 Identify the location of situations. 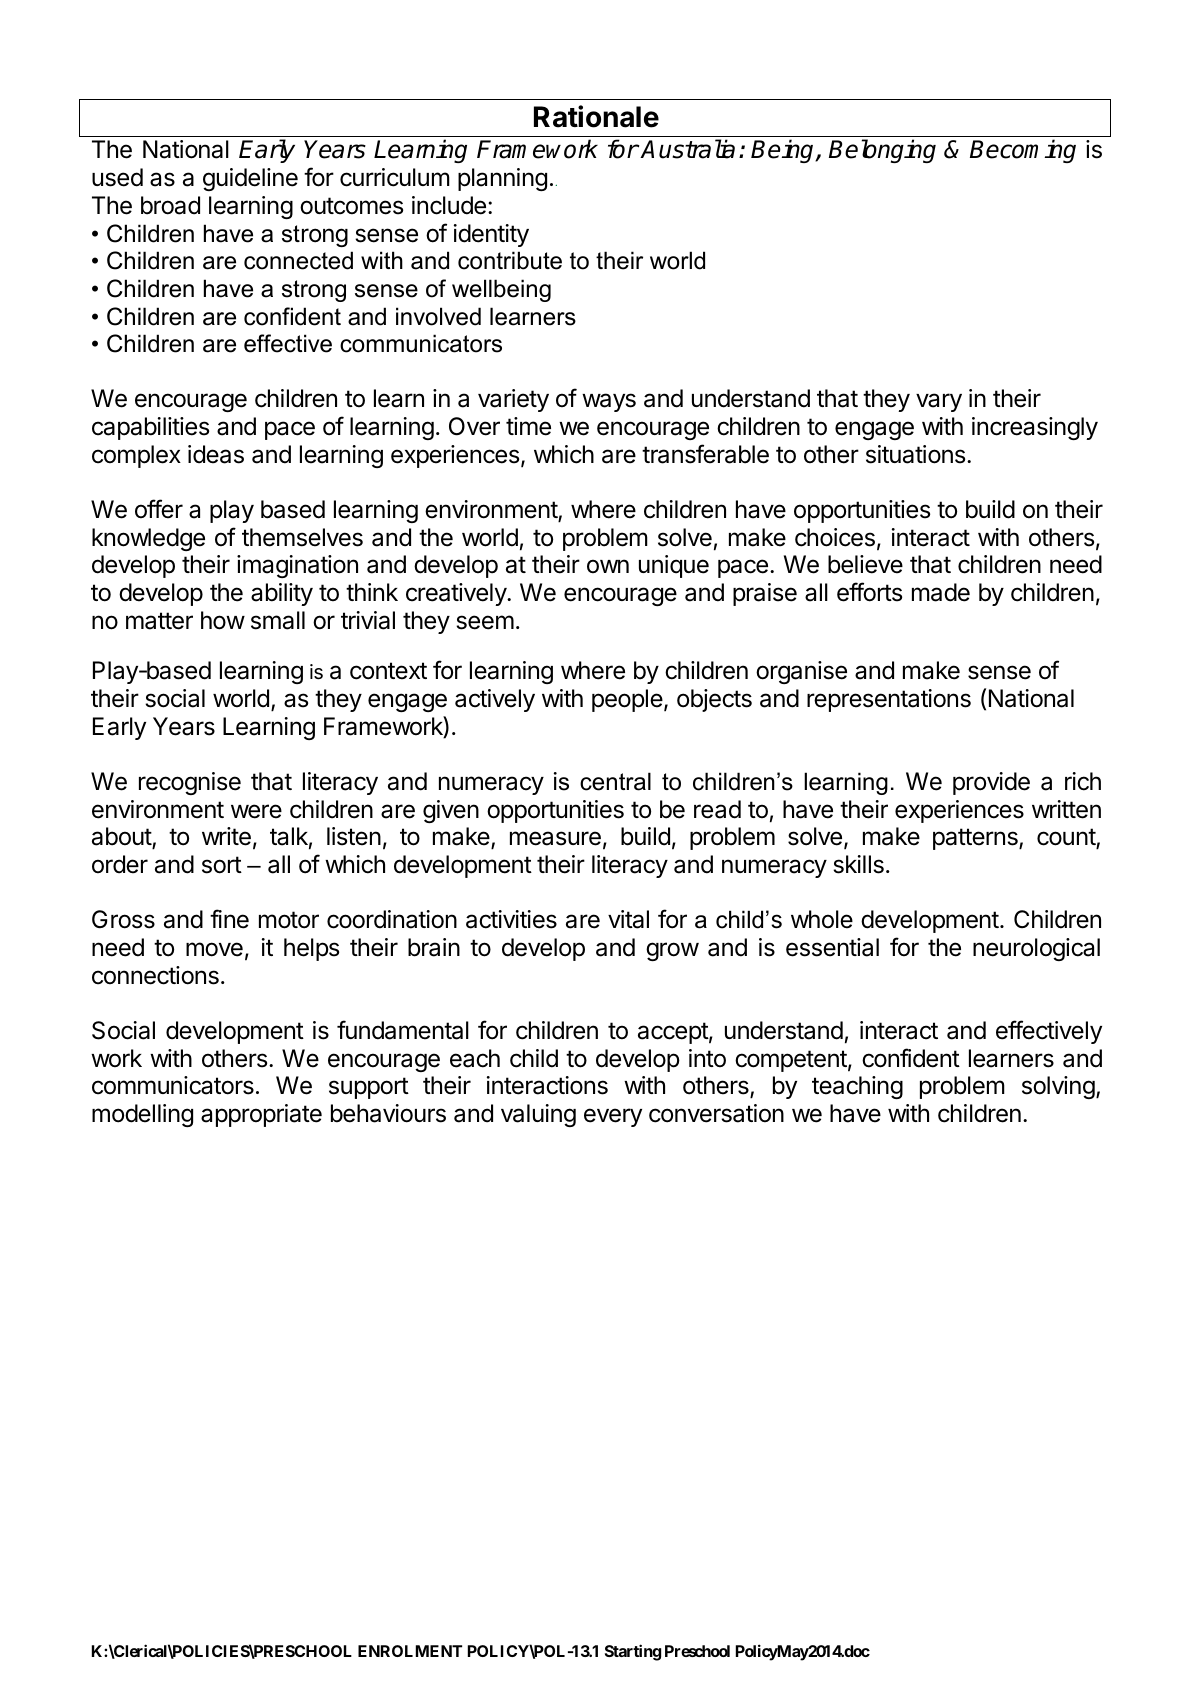
(917, 454).
